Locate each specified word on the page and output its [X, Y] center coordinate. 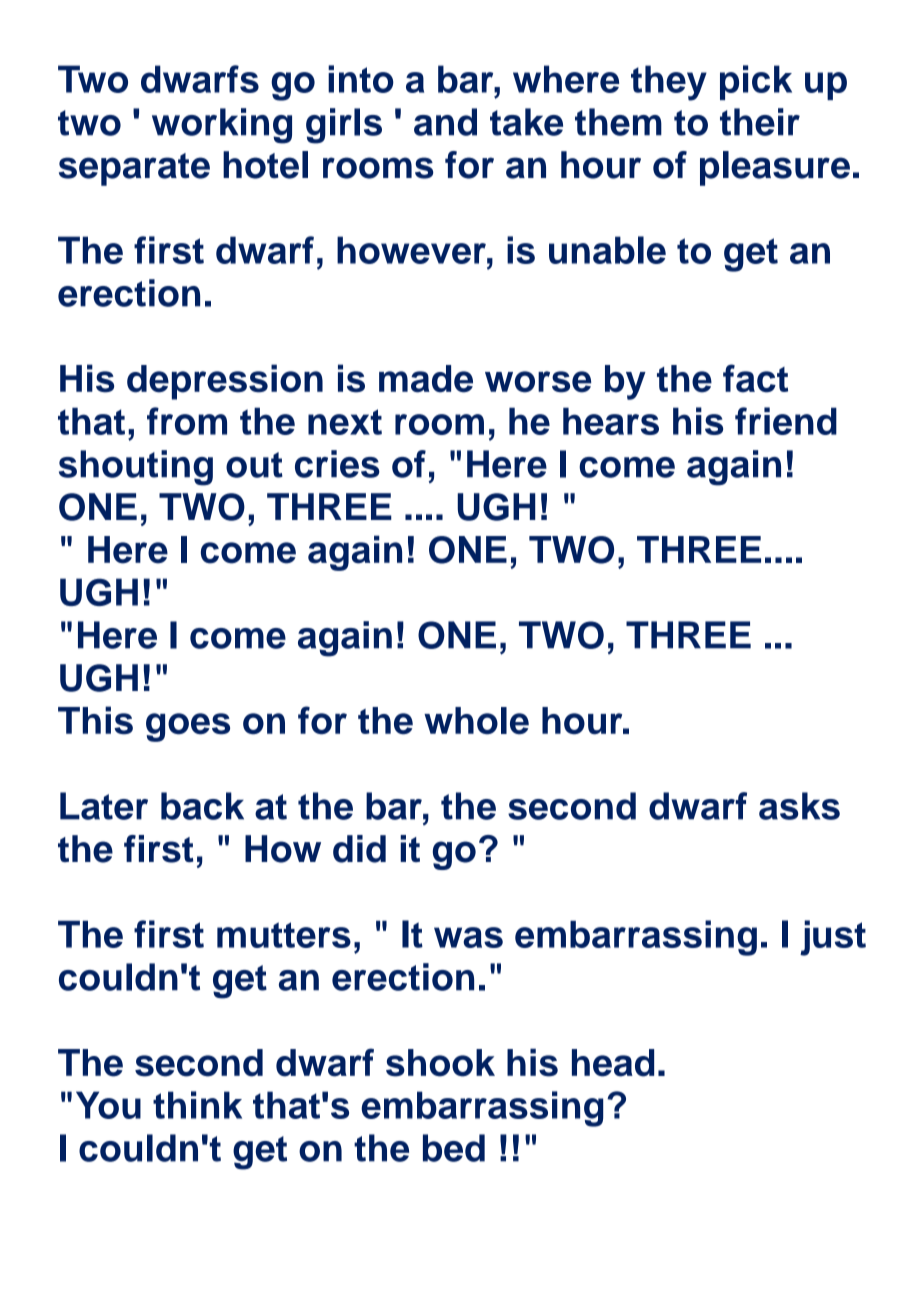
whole [476, 721]
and [445, 122]
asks [799, 806]
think [197, 1105]
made [426, 379]
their [760, 122]
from [187, 421]
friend [786, 421]
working [222, 126]
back [202, 806]
